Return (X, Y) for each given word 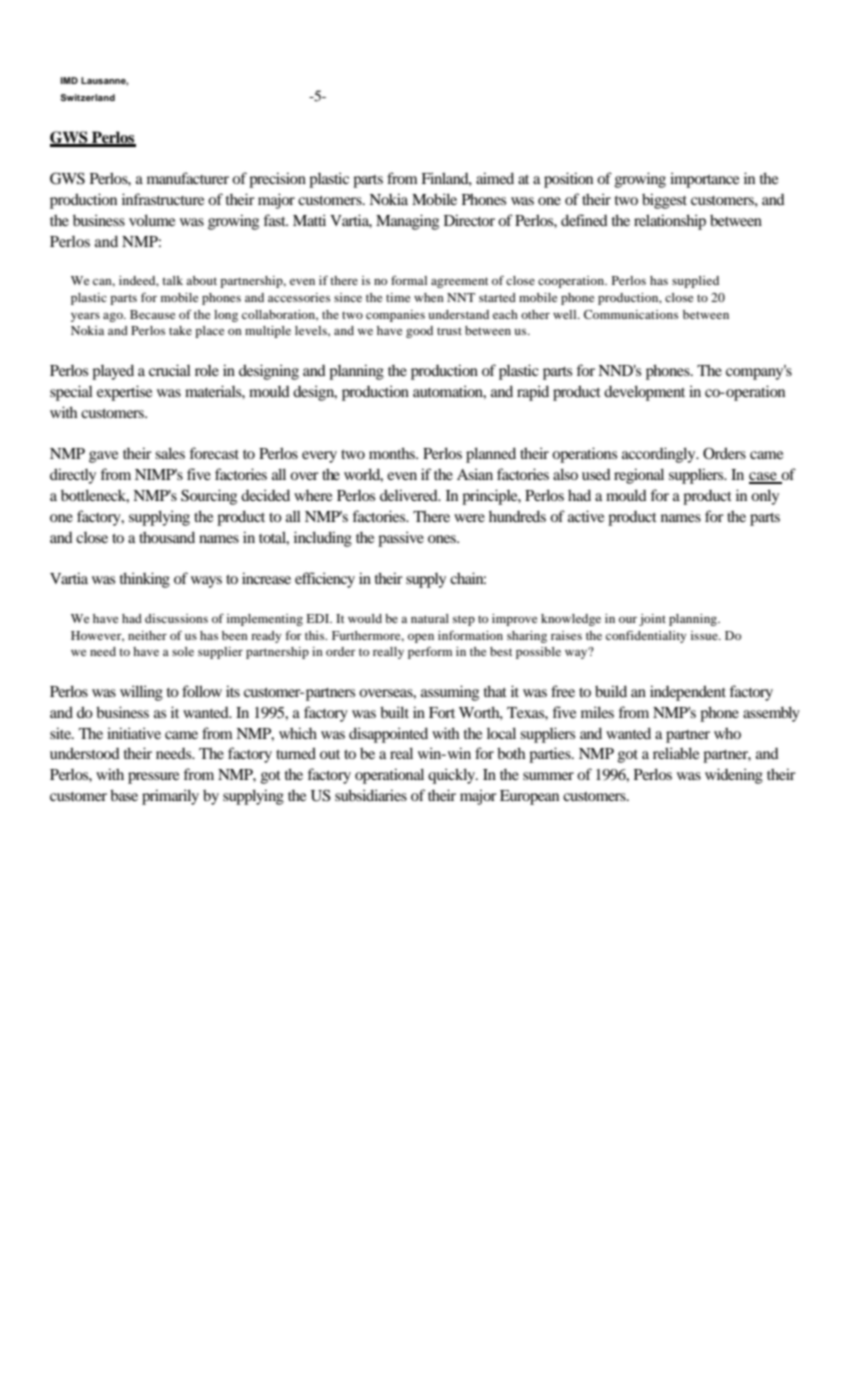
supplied (695, 282)
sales (170, 453)
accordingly (660, 455)
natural (430, 618)
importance (704, 180)
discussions (176, 618)
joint (652, 620)
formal (409, 280)
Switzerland (87, 97)
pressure (153, 778)
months (393, 453)
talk (172, 280)
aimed (495, 178)
